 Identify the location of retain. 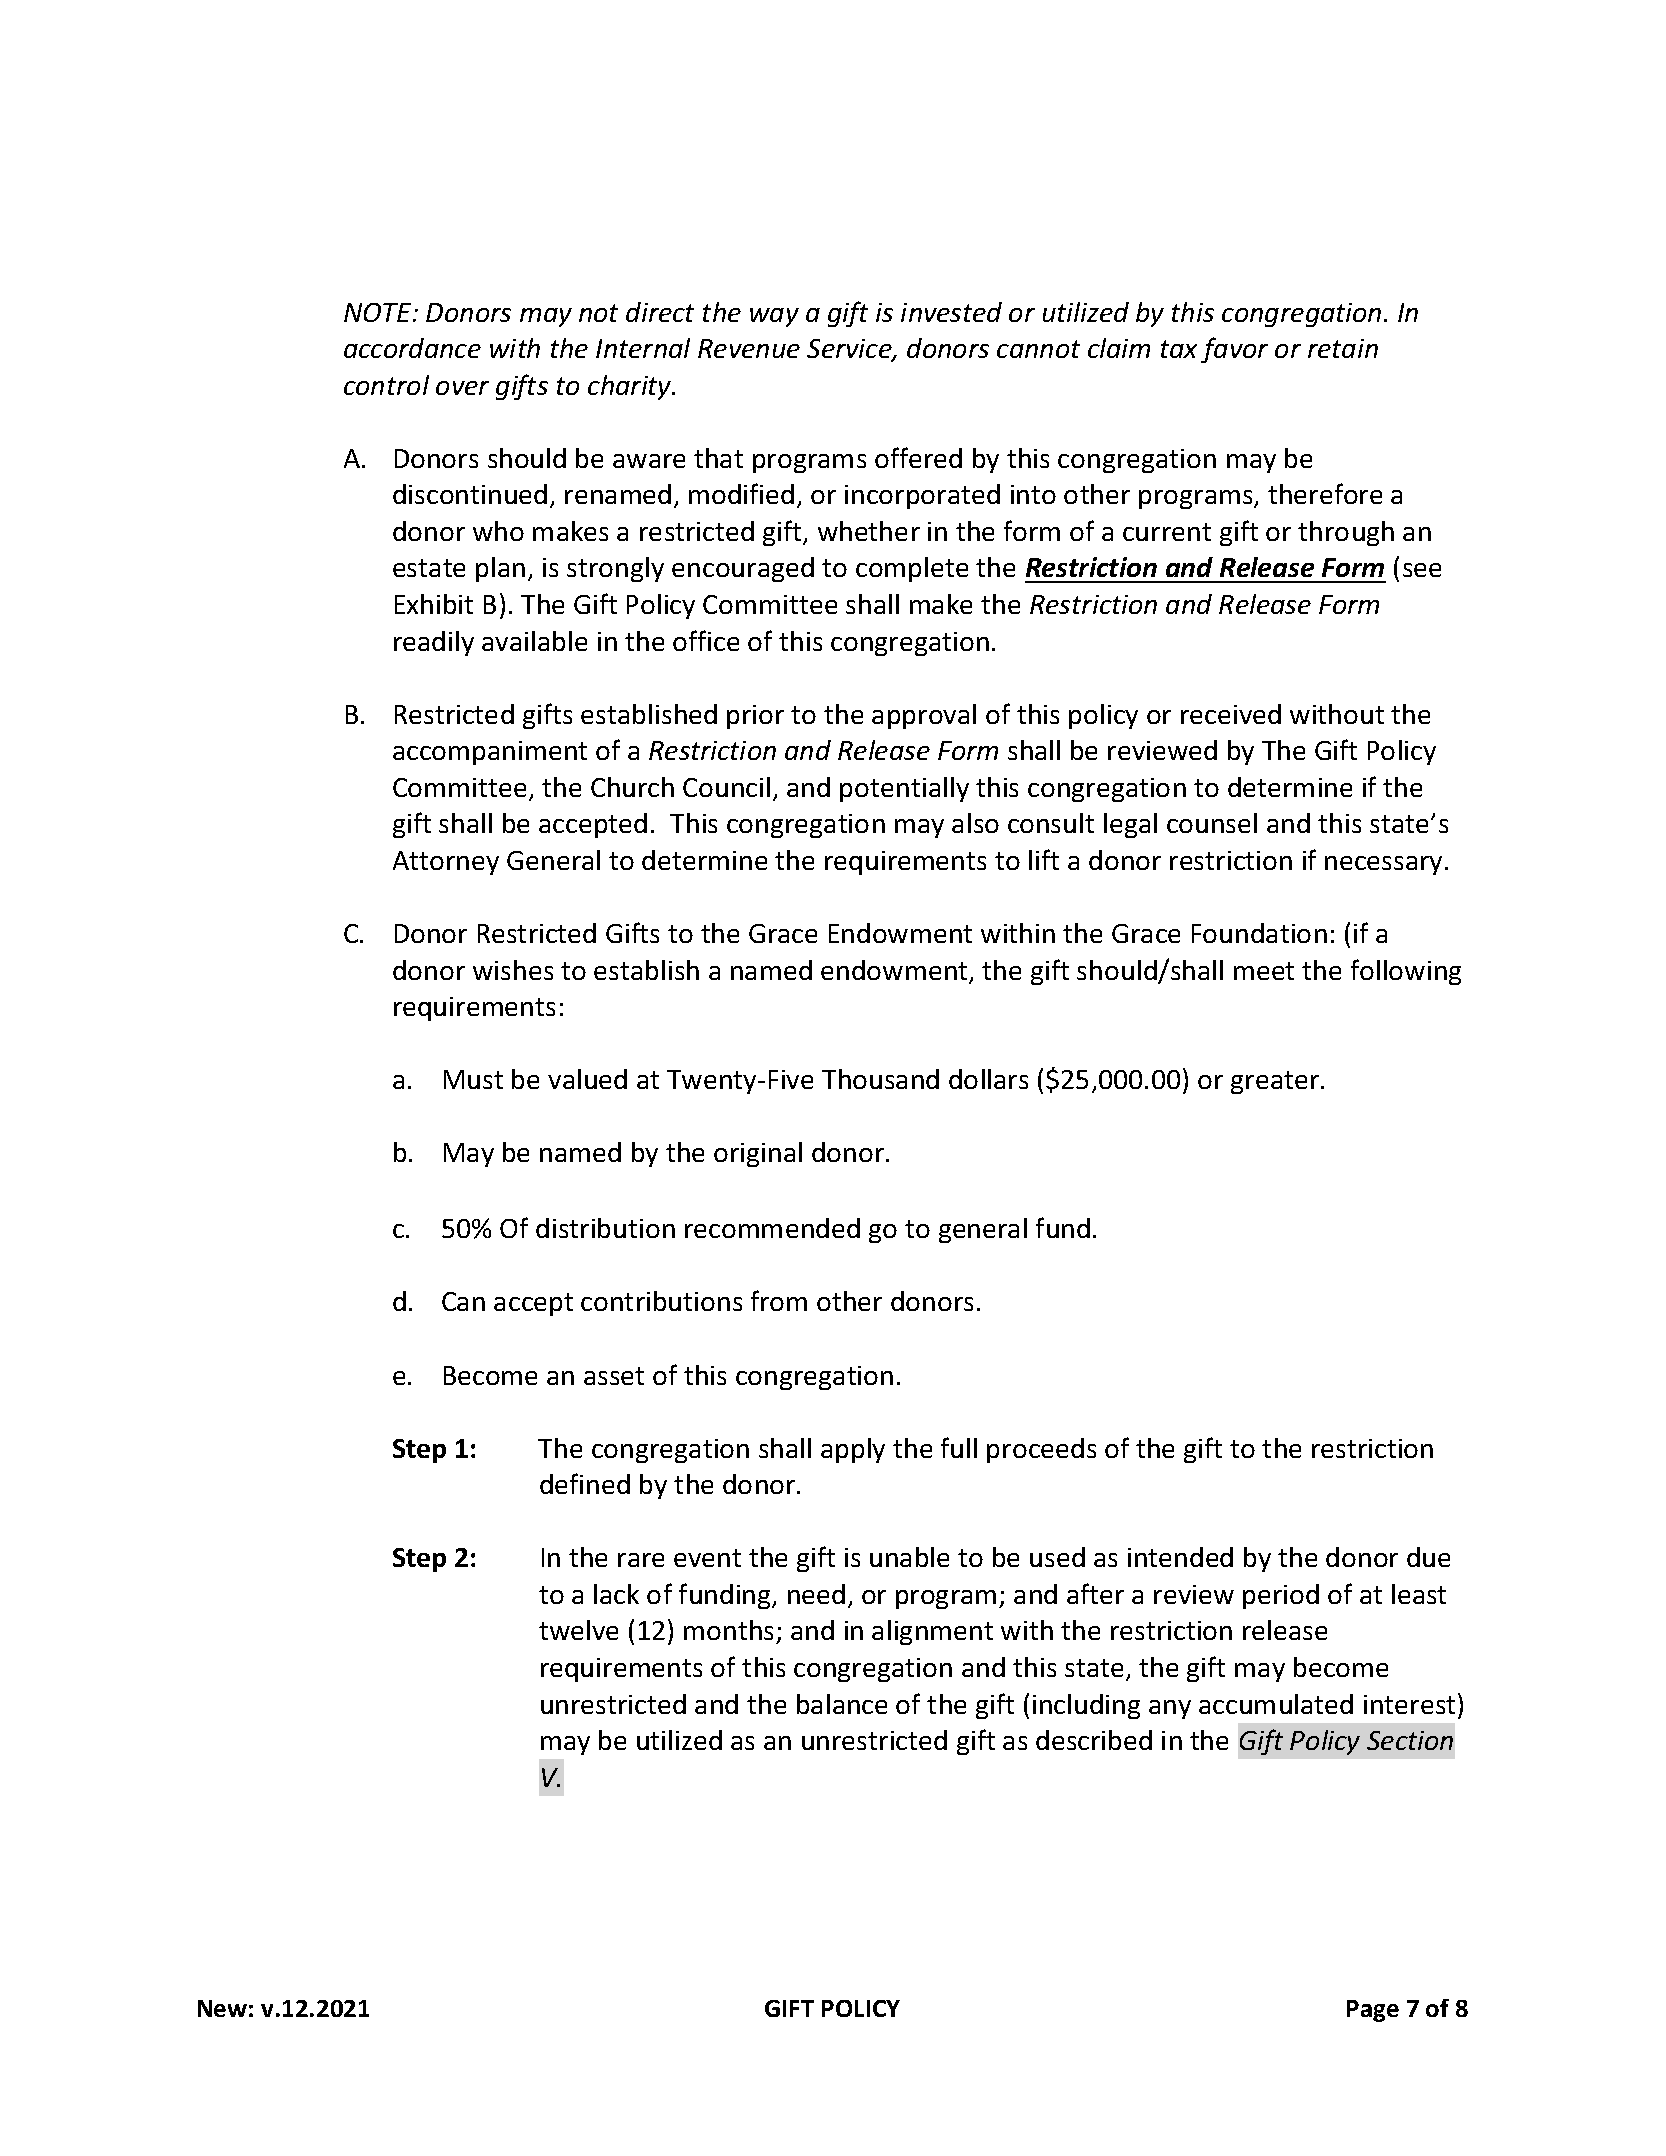
(1343, 348).
